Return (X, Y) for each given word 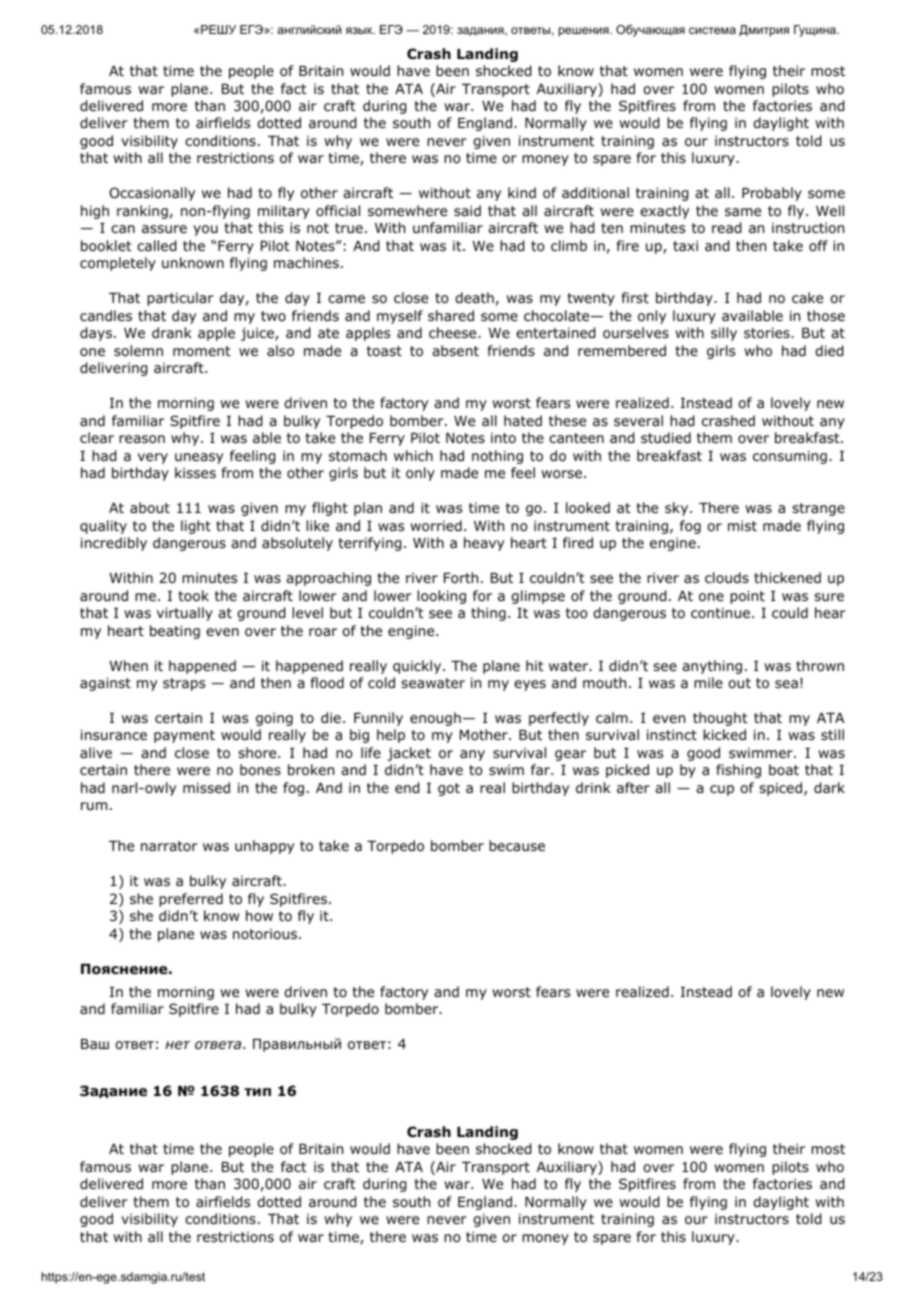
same (743, 212)
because (517, 845)
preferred (191, 900)
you (205, 230)
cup (722, 790)
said (467, 210)
